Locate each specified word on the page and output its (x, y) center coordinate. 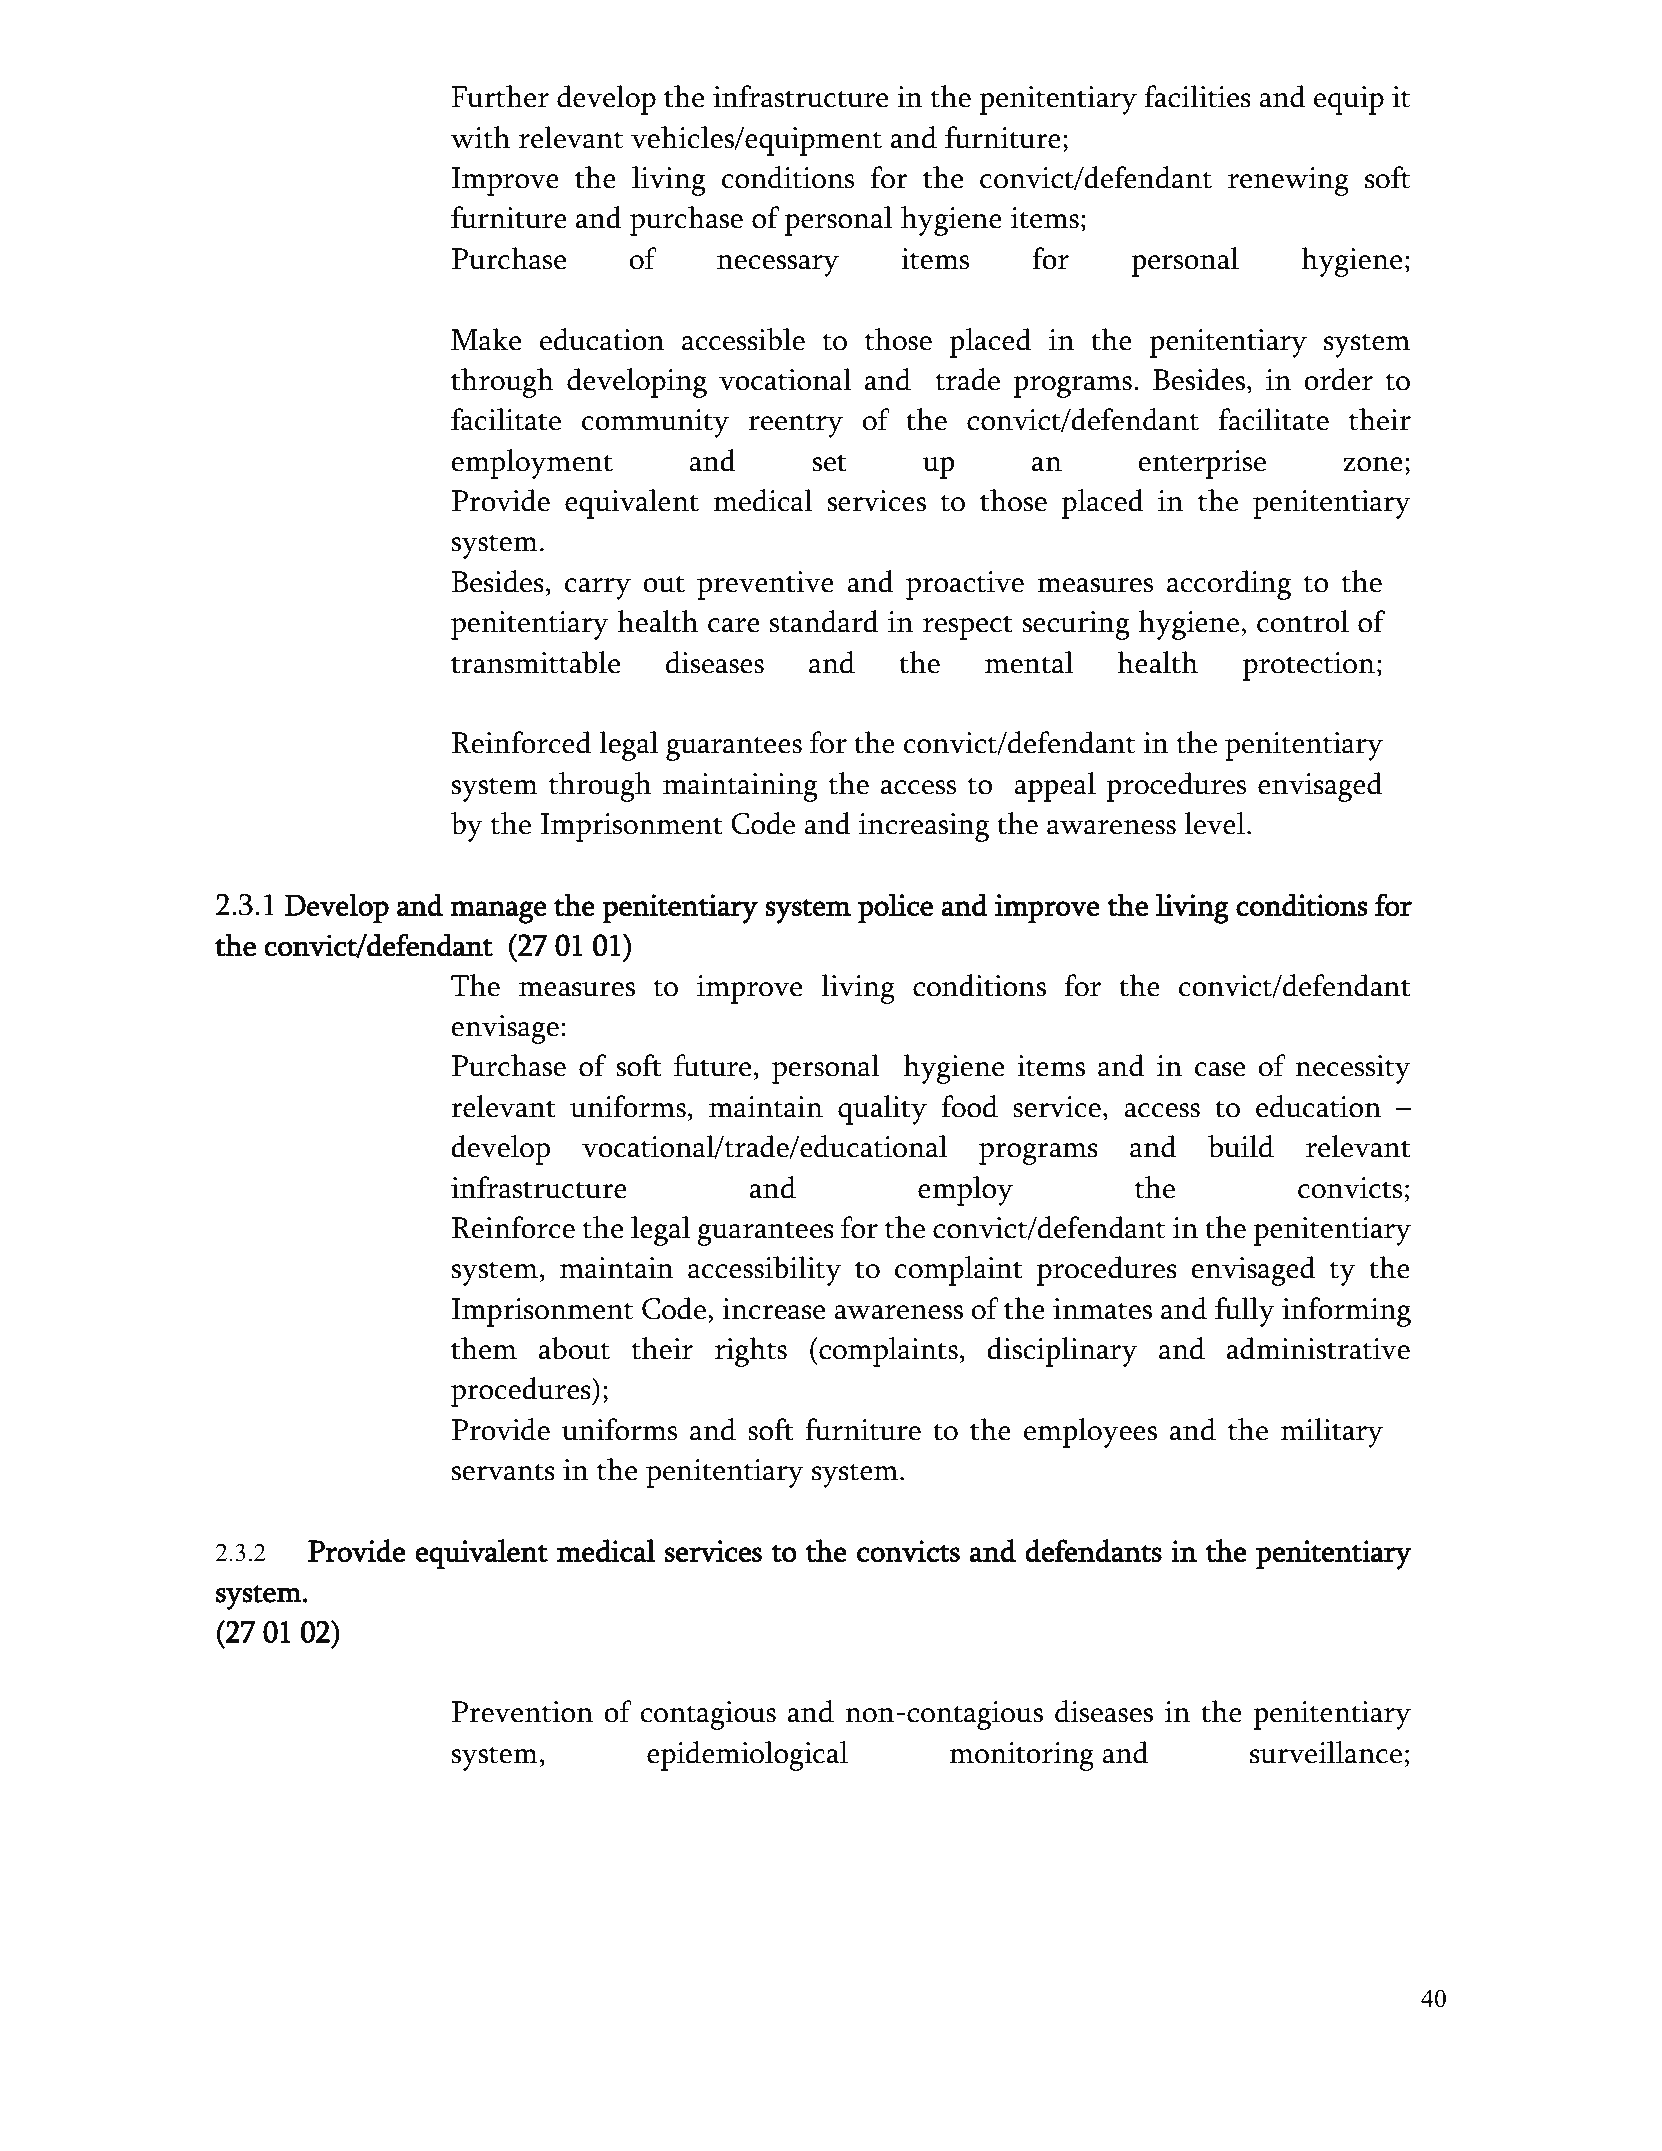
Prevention (522, 1712)
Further (500, 96)
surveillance (1326, 1752)
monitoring (1022, 1756)
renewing (1288, 181)
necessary (778, 266)
